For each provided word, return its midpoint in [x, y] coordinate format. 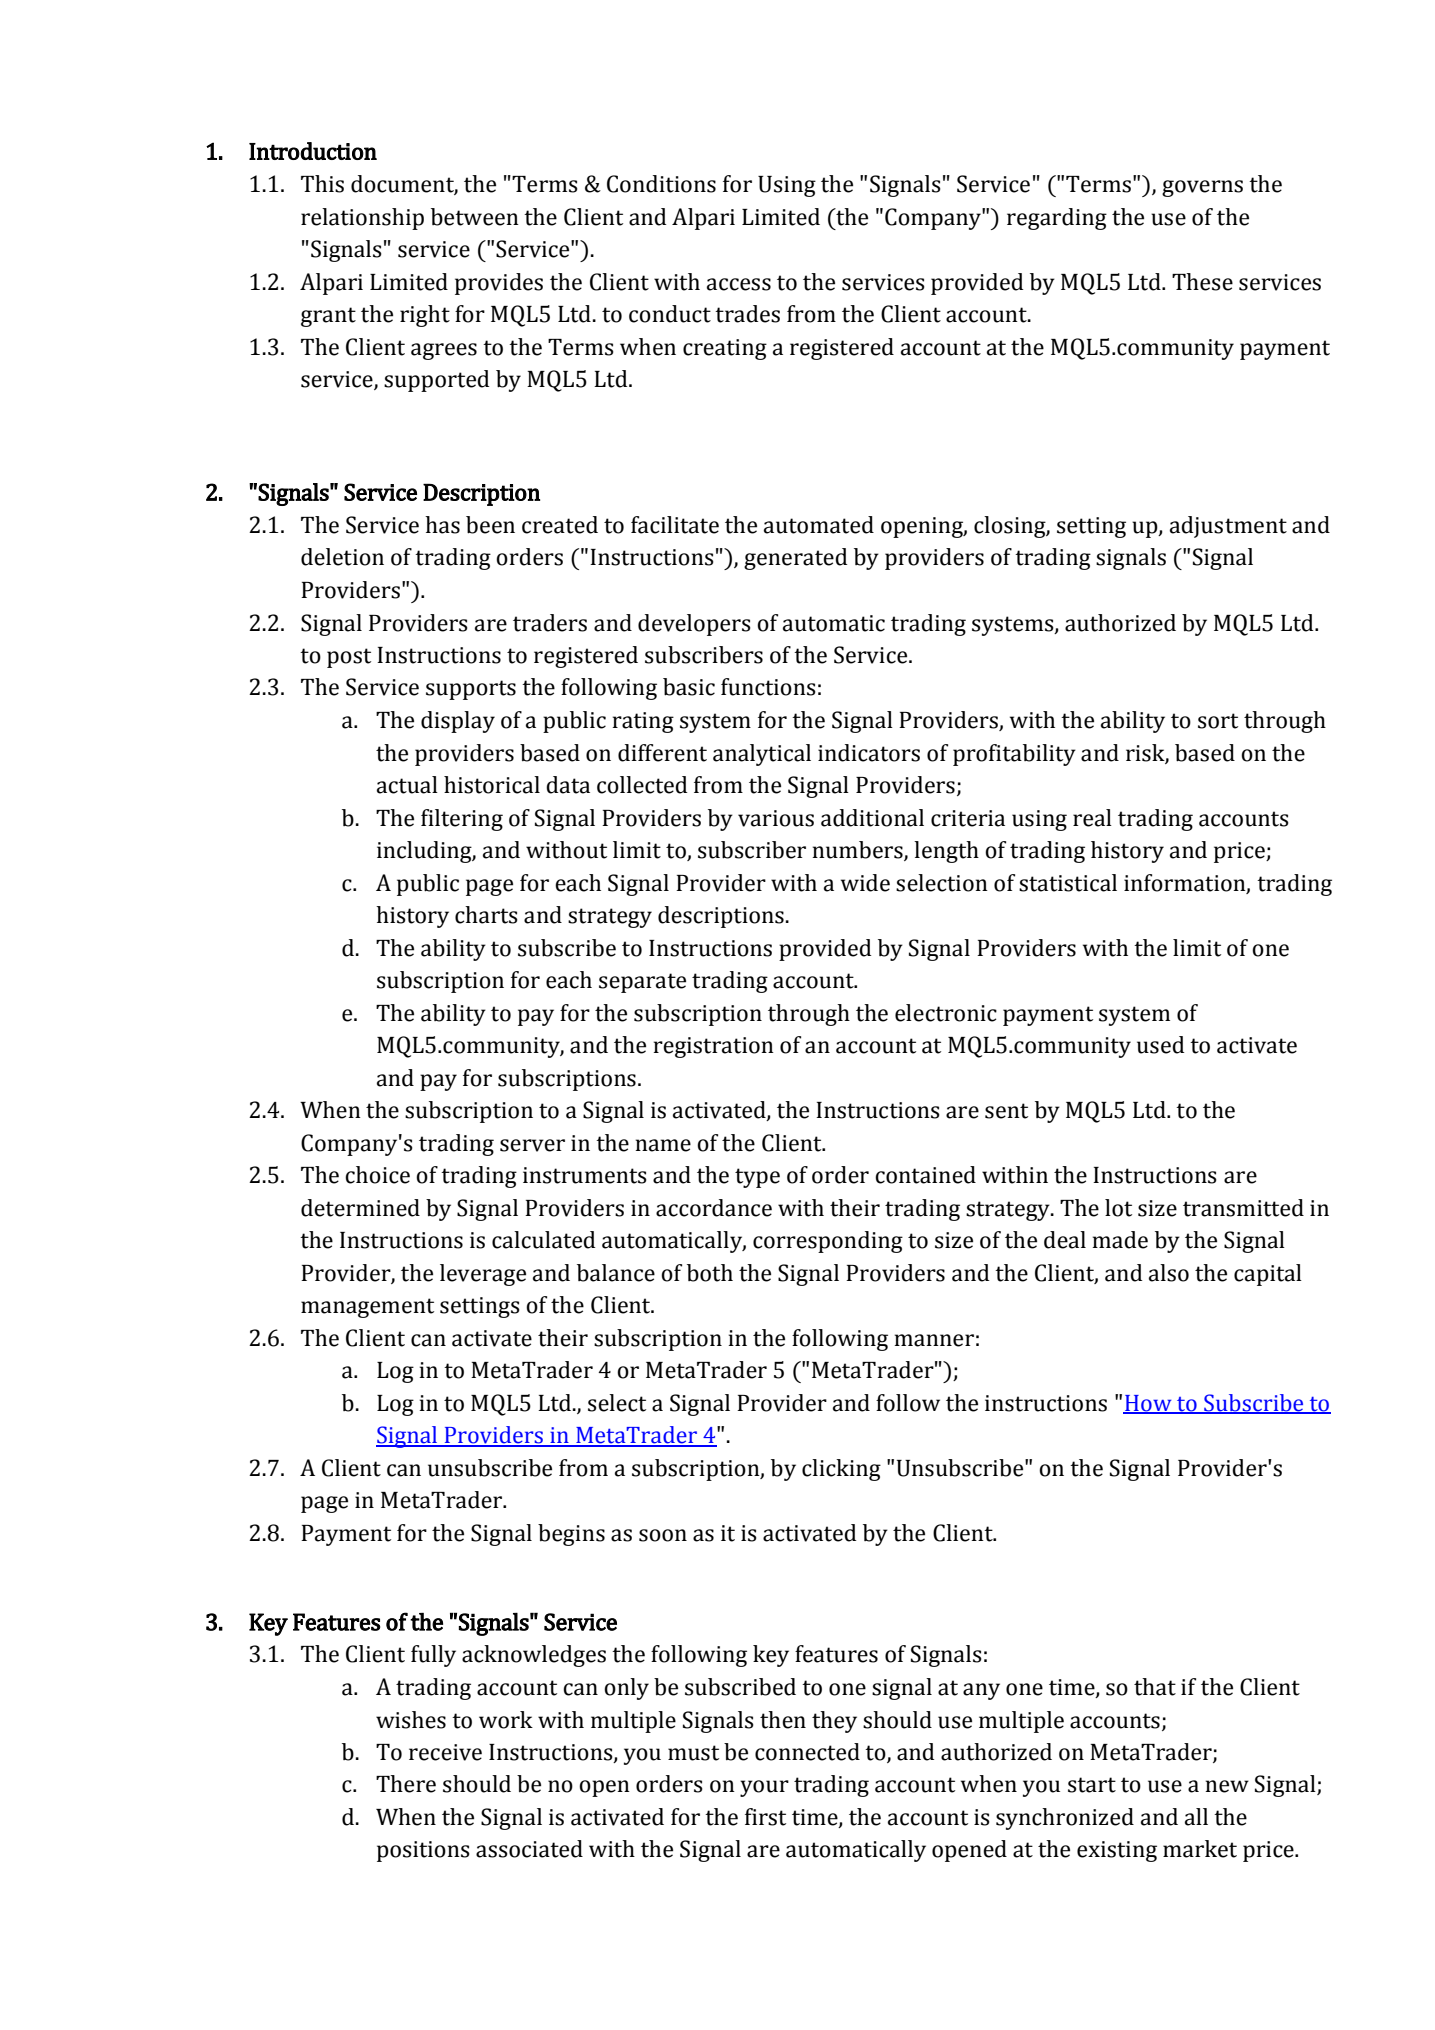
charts [486, 915]
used [1160, 1045]
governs [1202, 188]
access [739, 284]
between [475, 217]
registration [714, 1047]
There [406, 1784]
